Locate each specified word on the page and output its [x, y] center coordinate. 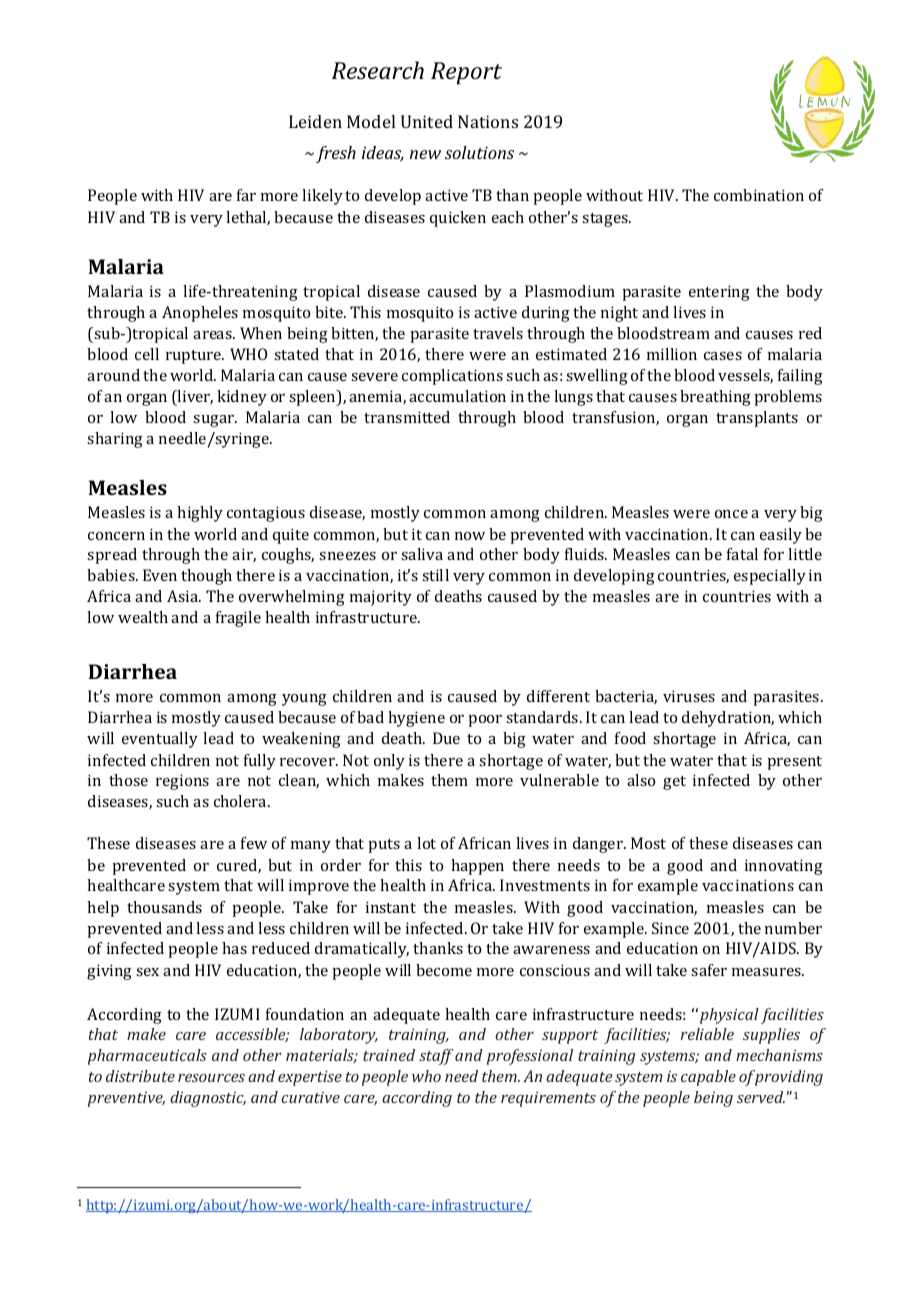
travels [498, 333]
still [435, 575]
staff [436, 1057]
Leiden [315, 121]
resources [211, 1078]
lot [426, 843]
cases [723, 356]
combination [759, 195]
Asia [184, 596]
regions [182, 782]
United [427, 121]
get [674, 783]
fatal [742, 554]
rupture [195, 357]
